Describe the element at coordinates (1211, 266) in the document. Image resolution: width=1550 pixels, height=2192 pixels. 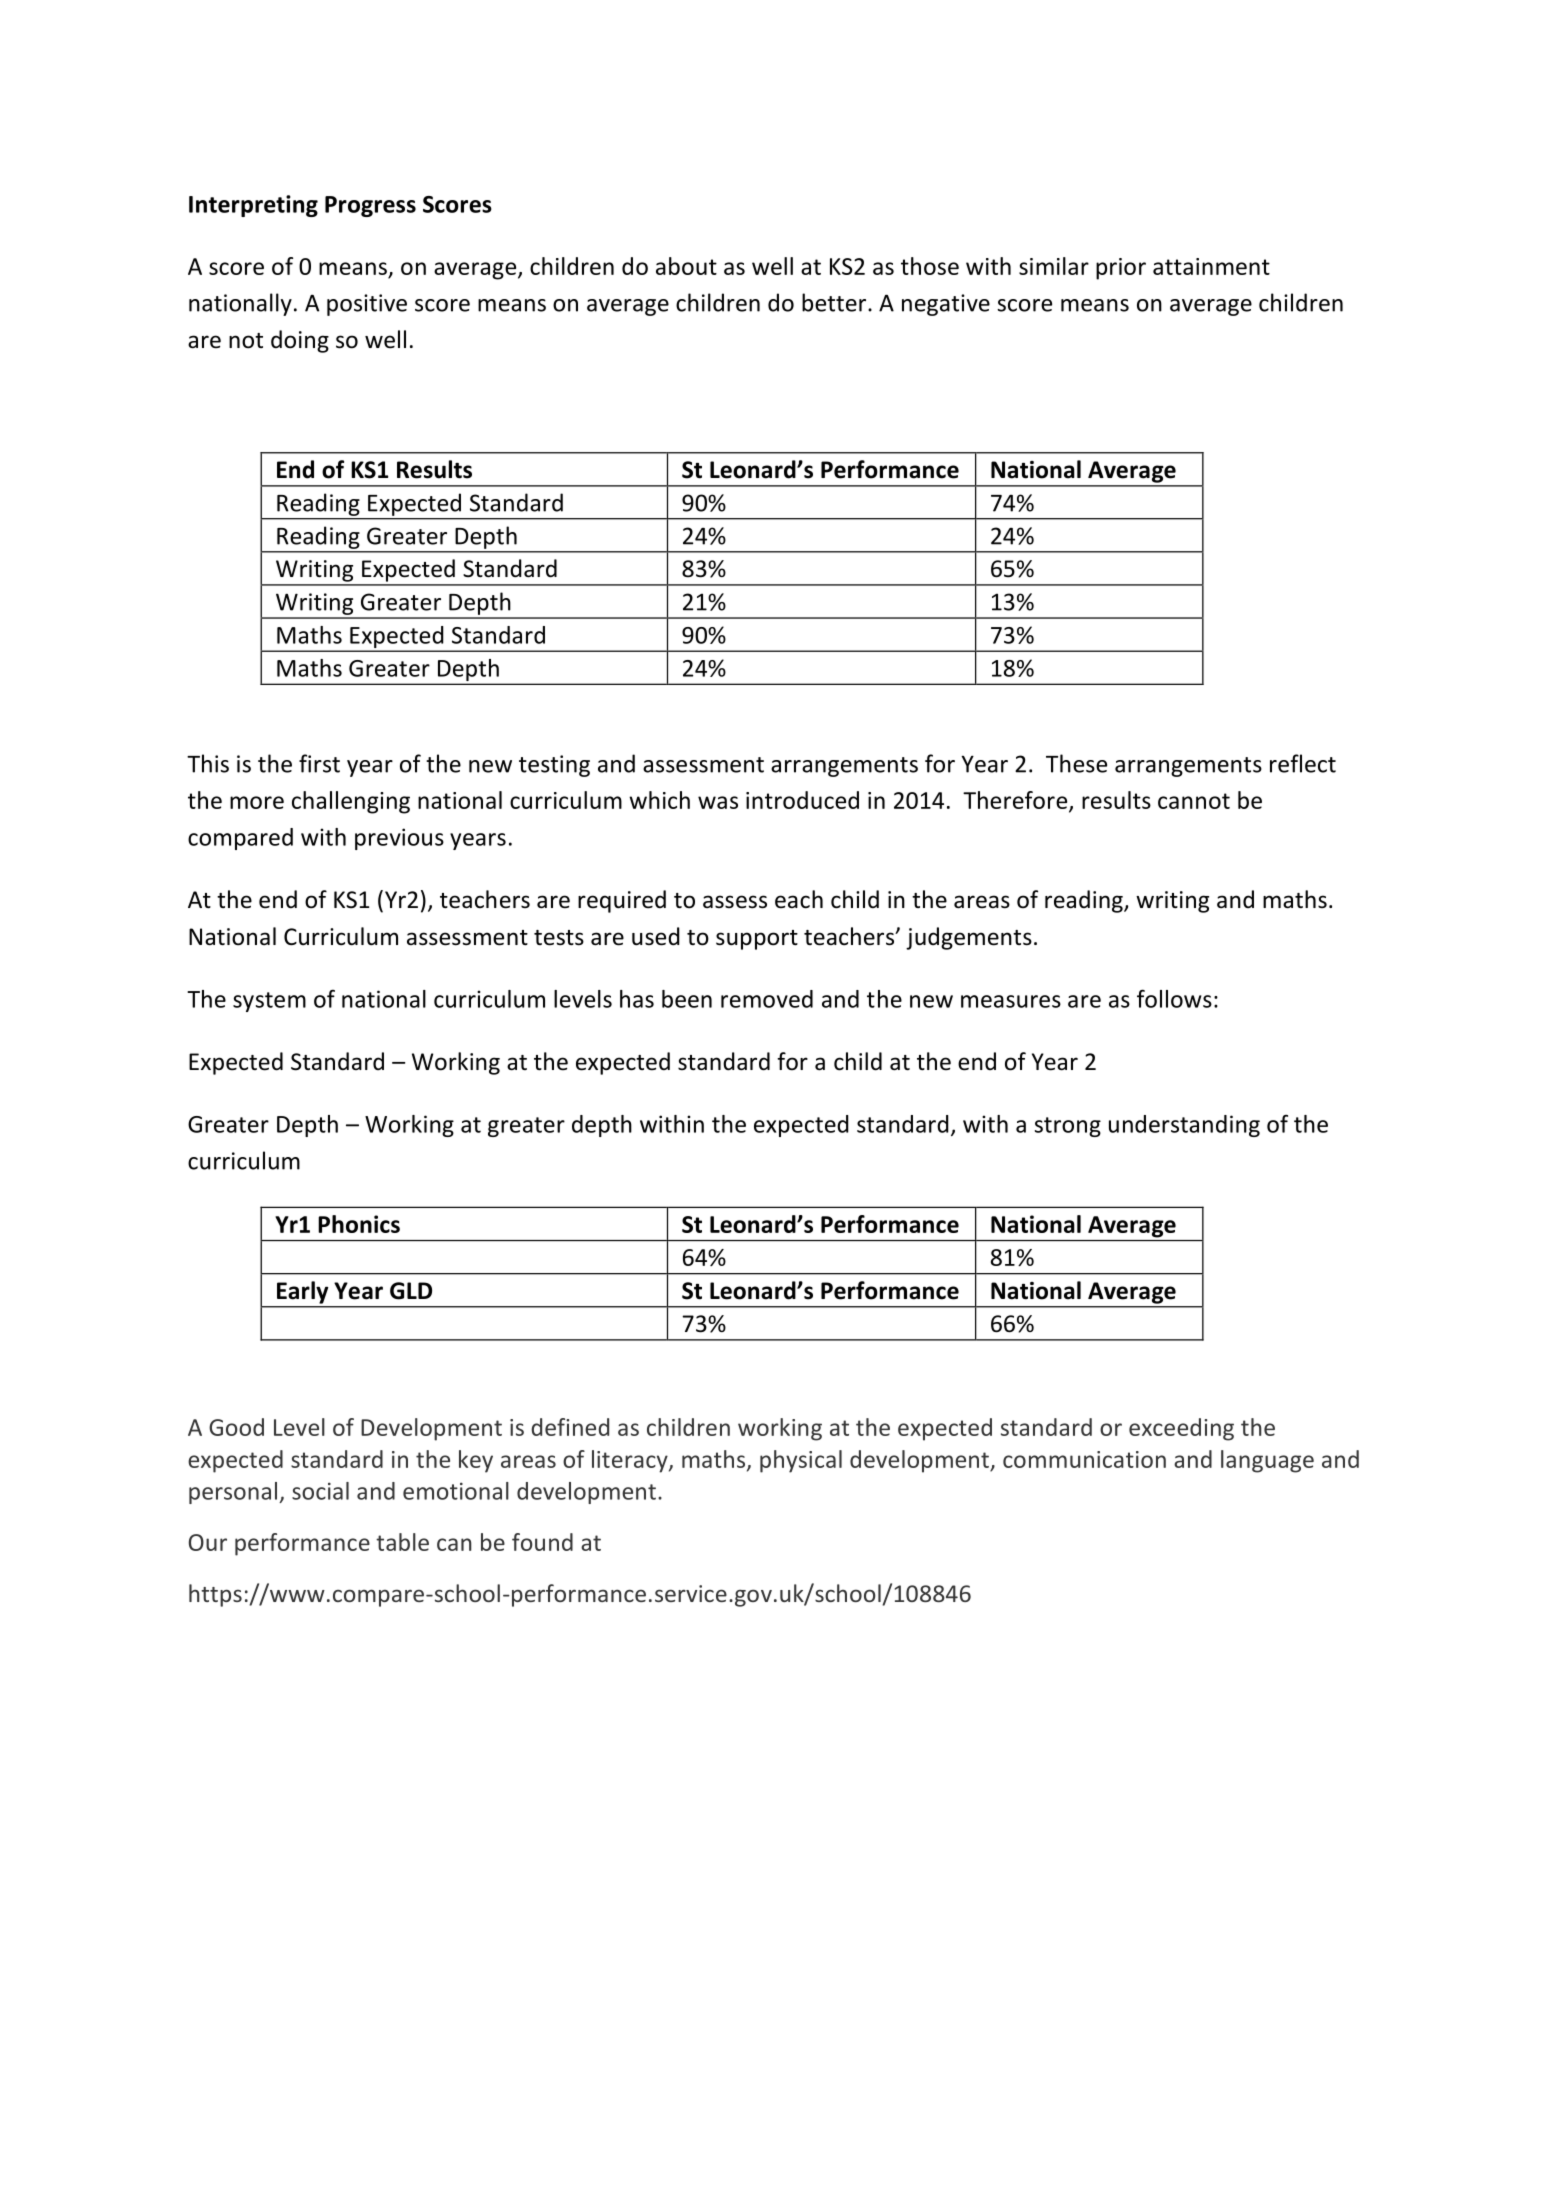
I see `attainment` at that location.
